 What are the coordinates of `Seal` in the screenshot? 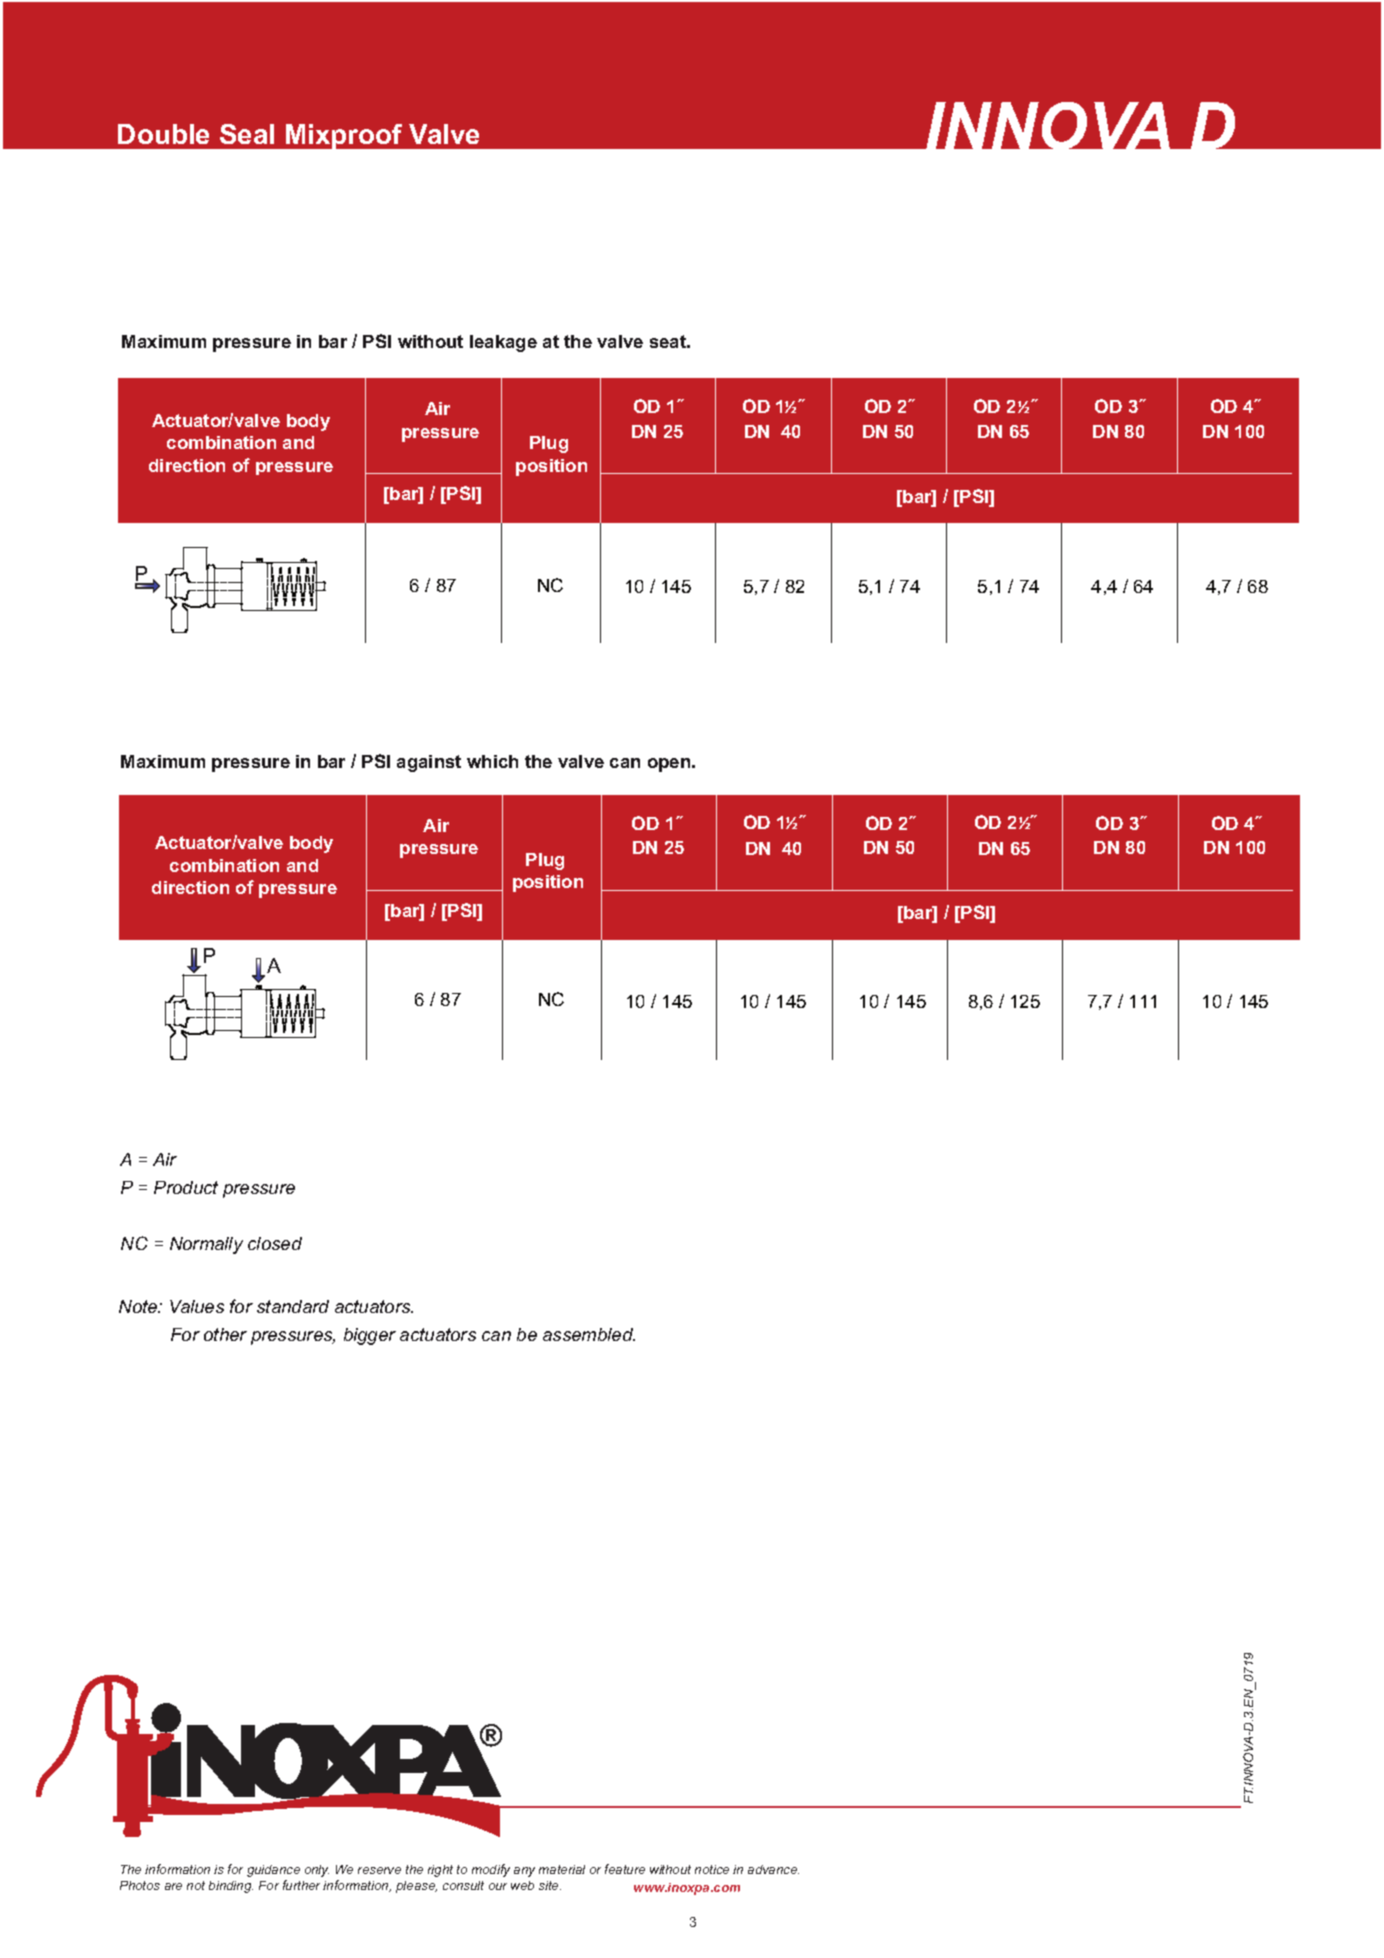 It's located at (247, 134).
